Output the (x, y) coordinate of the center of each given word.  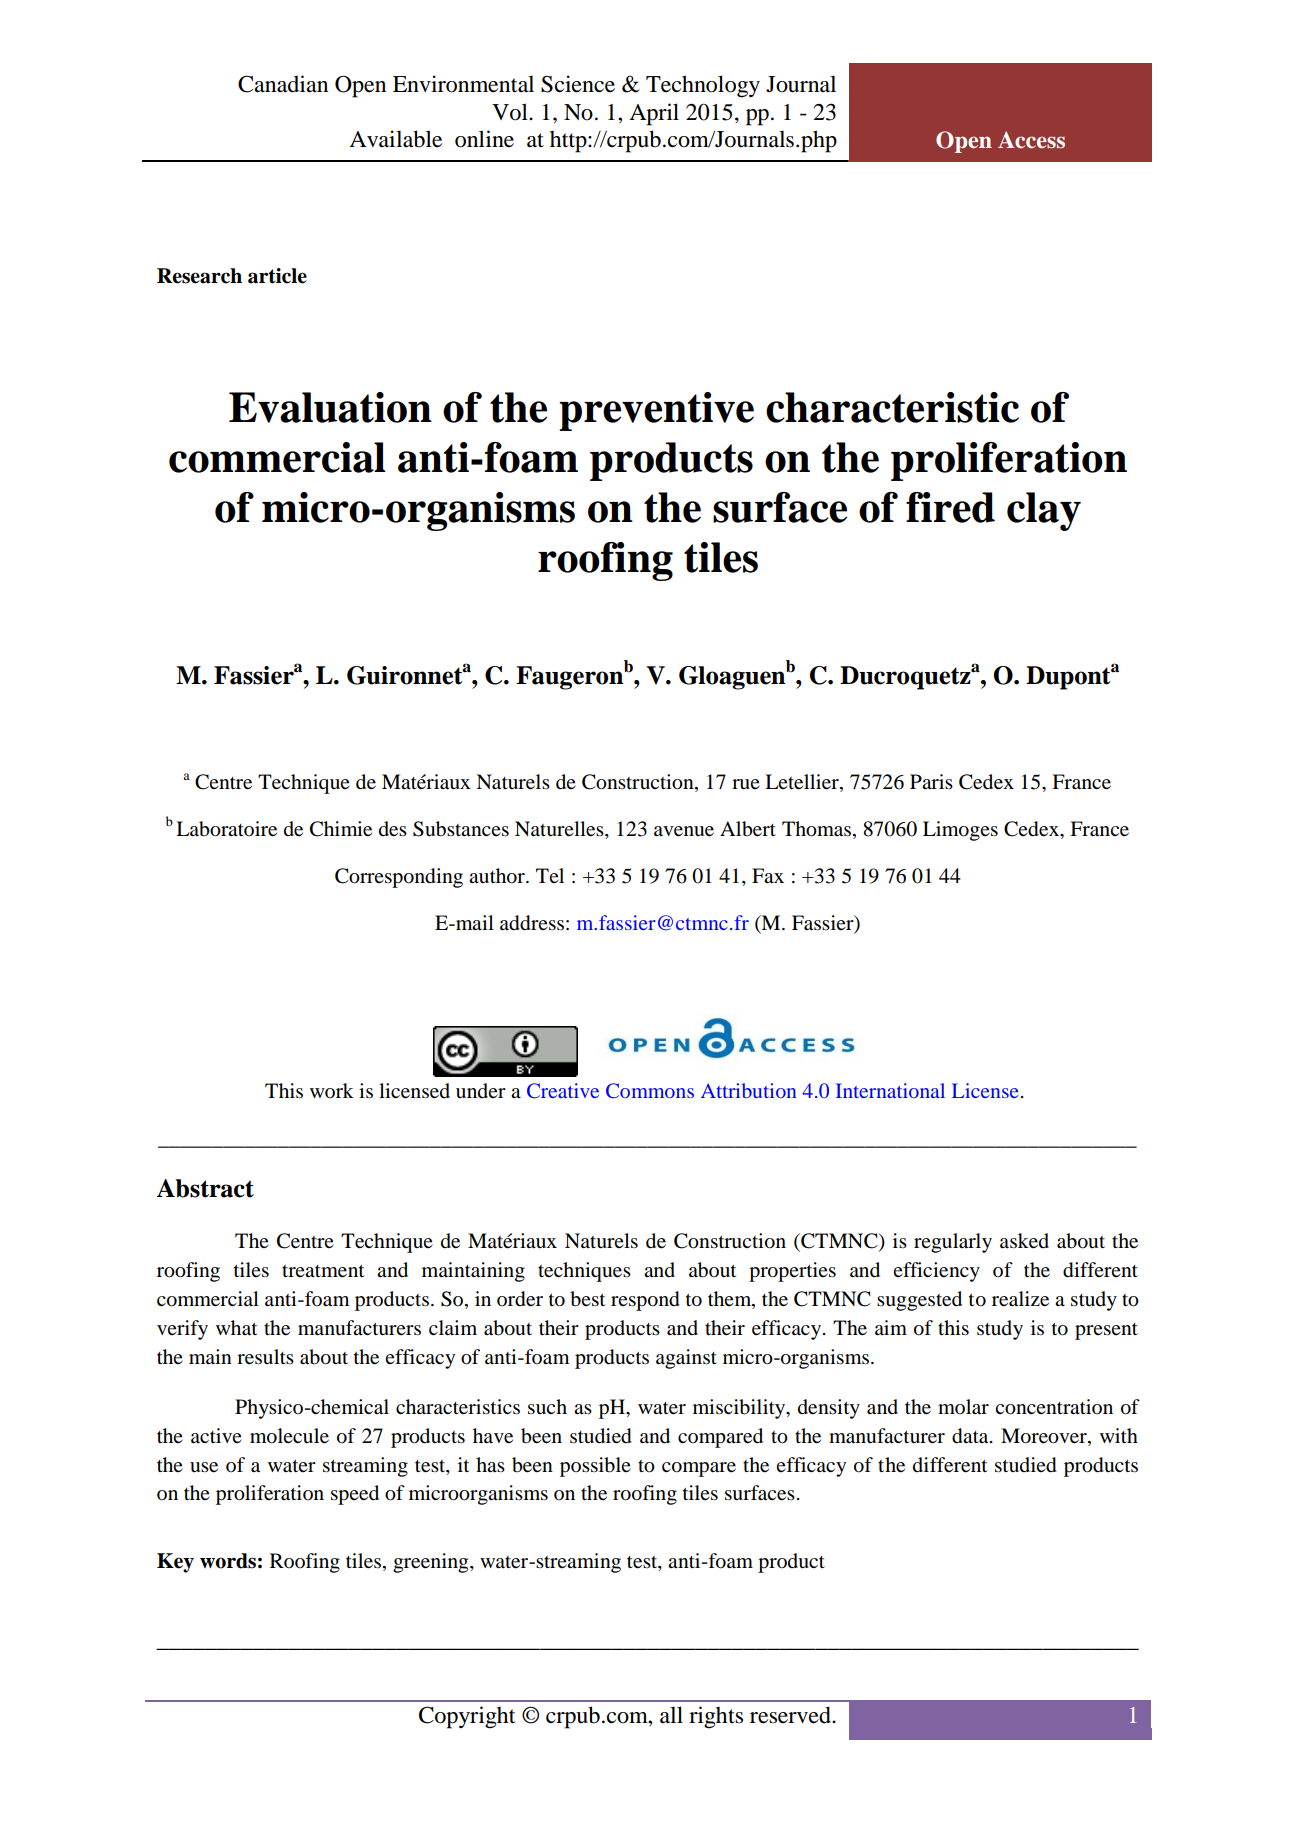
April (654, 114)
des (393, 829)
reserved (791, 1715)
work (332, 1090)
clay (1044, 511)
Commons (650, 1091)
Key (175, 1563)
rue (746, 784)
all (671, 1715)
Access (1031, 140)
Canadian (283, 84)
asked (1024, 1241)
